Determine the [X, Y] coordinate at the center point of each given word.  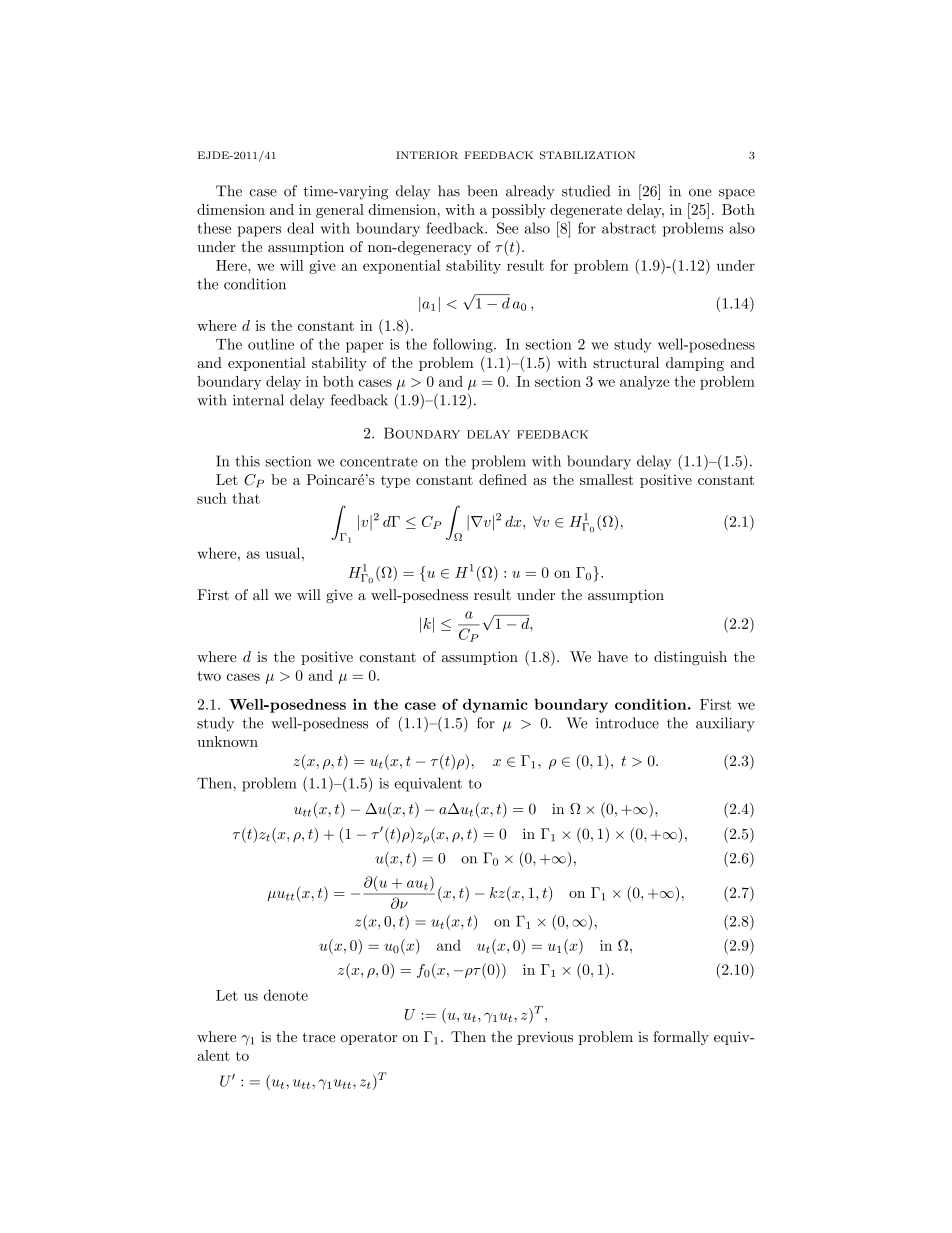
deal [300, 228]
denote [286, 995]
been [482, 191]
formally [681, 1038]
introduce [627, 723]
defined [503, 479]
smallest [606, 479]
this [247, 461]
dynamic [495, 706]
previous [545, 1038]
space [737, 194]
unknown [227, 741]
